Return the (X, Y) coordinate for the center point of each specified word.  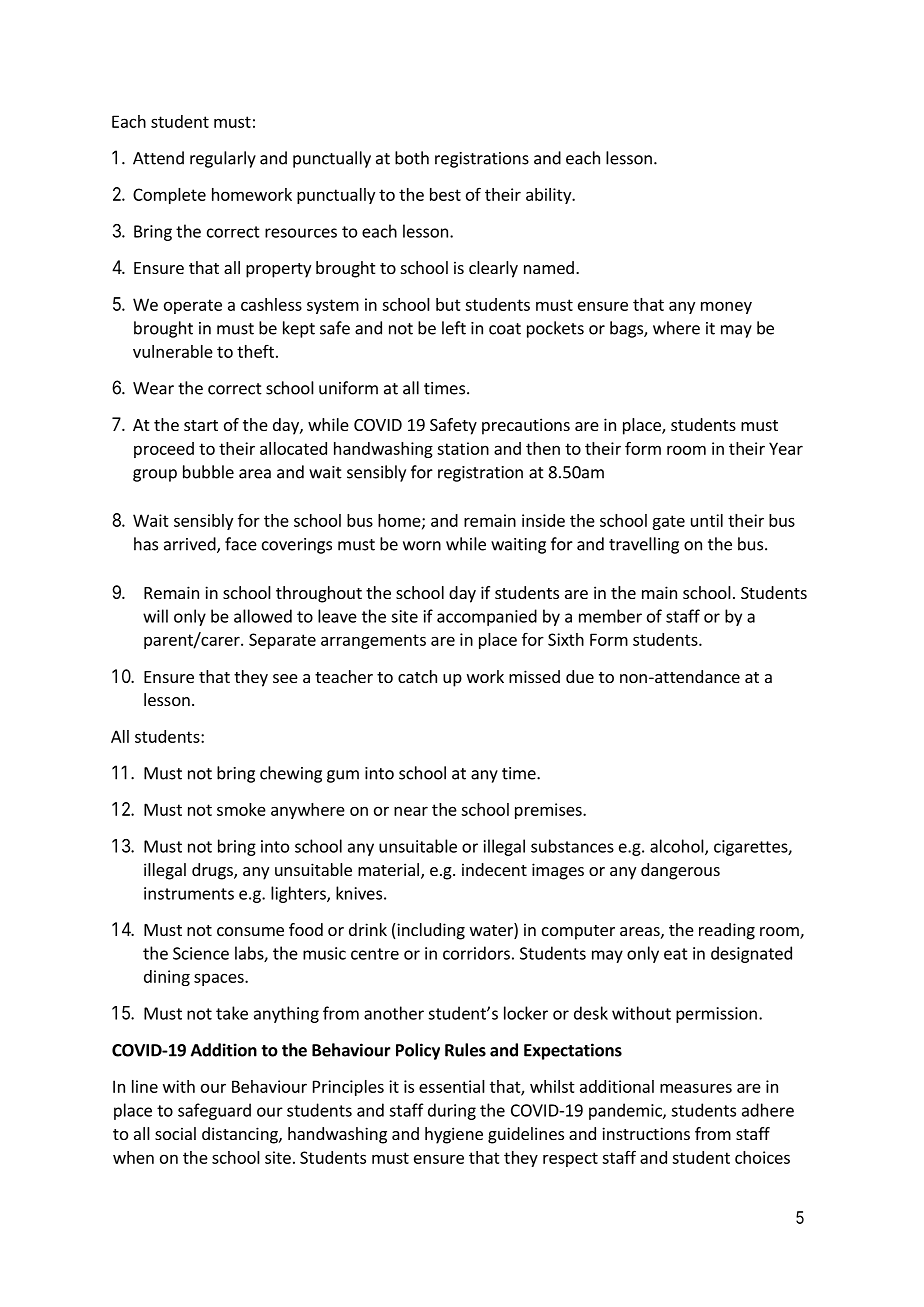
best (445, 194)
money (726, 307)
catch (417, 676)
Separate (282, 641)
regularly (223, 159)
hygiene (454, 1135)
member (610, 616)
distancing (241, 1135)
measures (696, 1088)
